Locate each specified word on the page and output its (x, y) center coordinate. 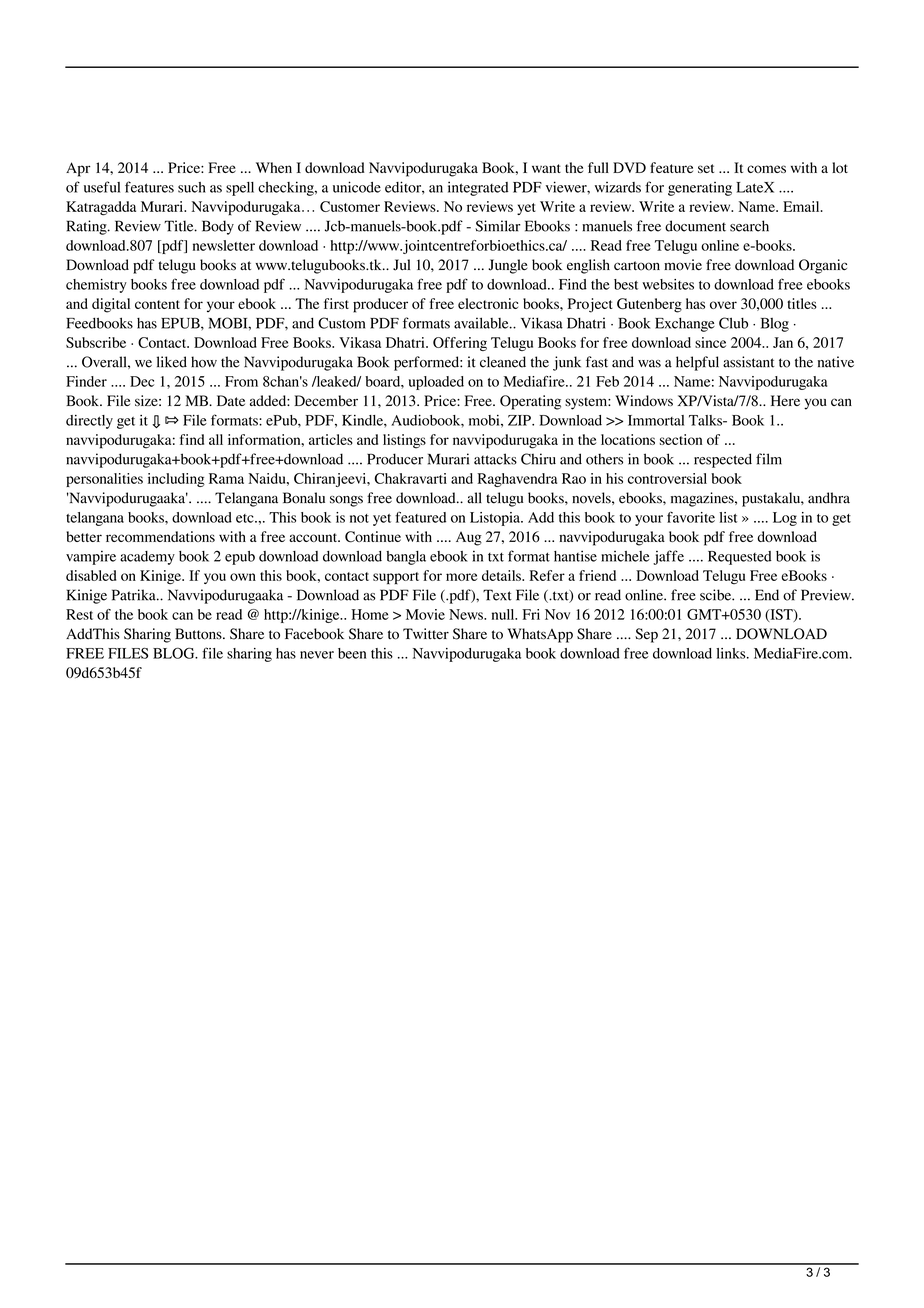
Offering (460, 344)
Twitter (426, 633)
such (192, 187)
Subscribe (96, 342)
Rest (79, 614)
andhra (829, 498)
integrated (478, 188)
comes (766, 169)
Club (733, 323)
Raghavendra (517, 480)
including (176, 480)
